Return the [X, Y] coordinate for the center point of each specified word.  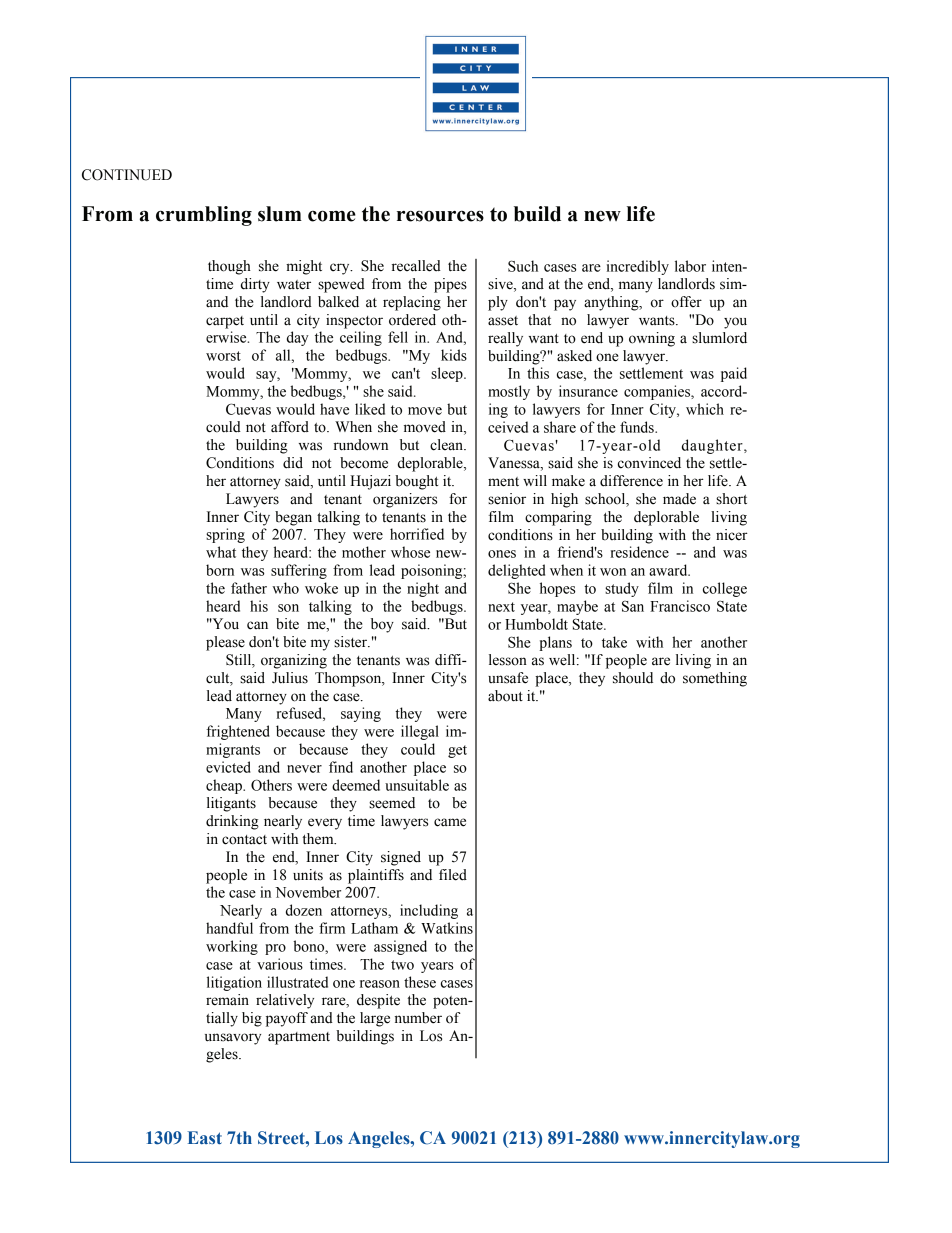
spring [225, 535]
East [205, 1138]
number [418, 1018]
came [450, 822]
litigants [231, 804]
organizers [405, 500]
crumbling [204, 216]
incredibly [638, 267]
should [633, 678]
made [679, 499]
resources [440, 216]
